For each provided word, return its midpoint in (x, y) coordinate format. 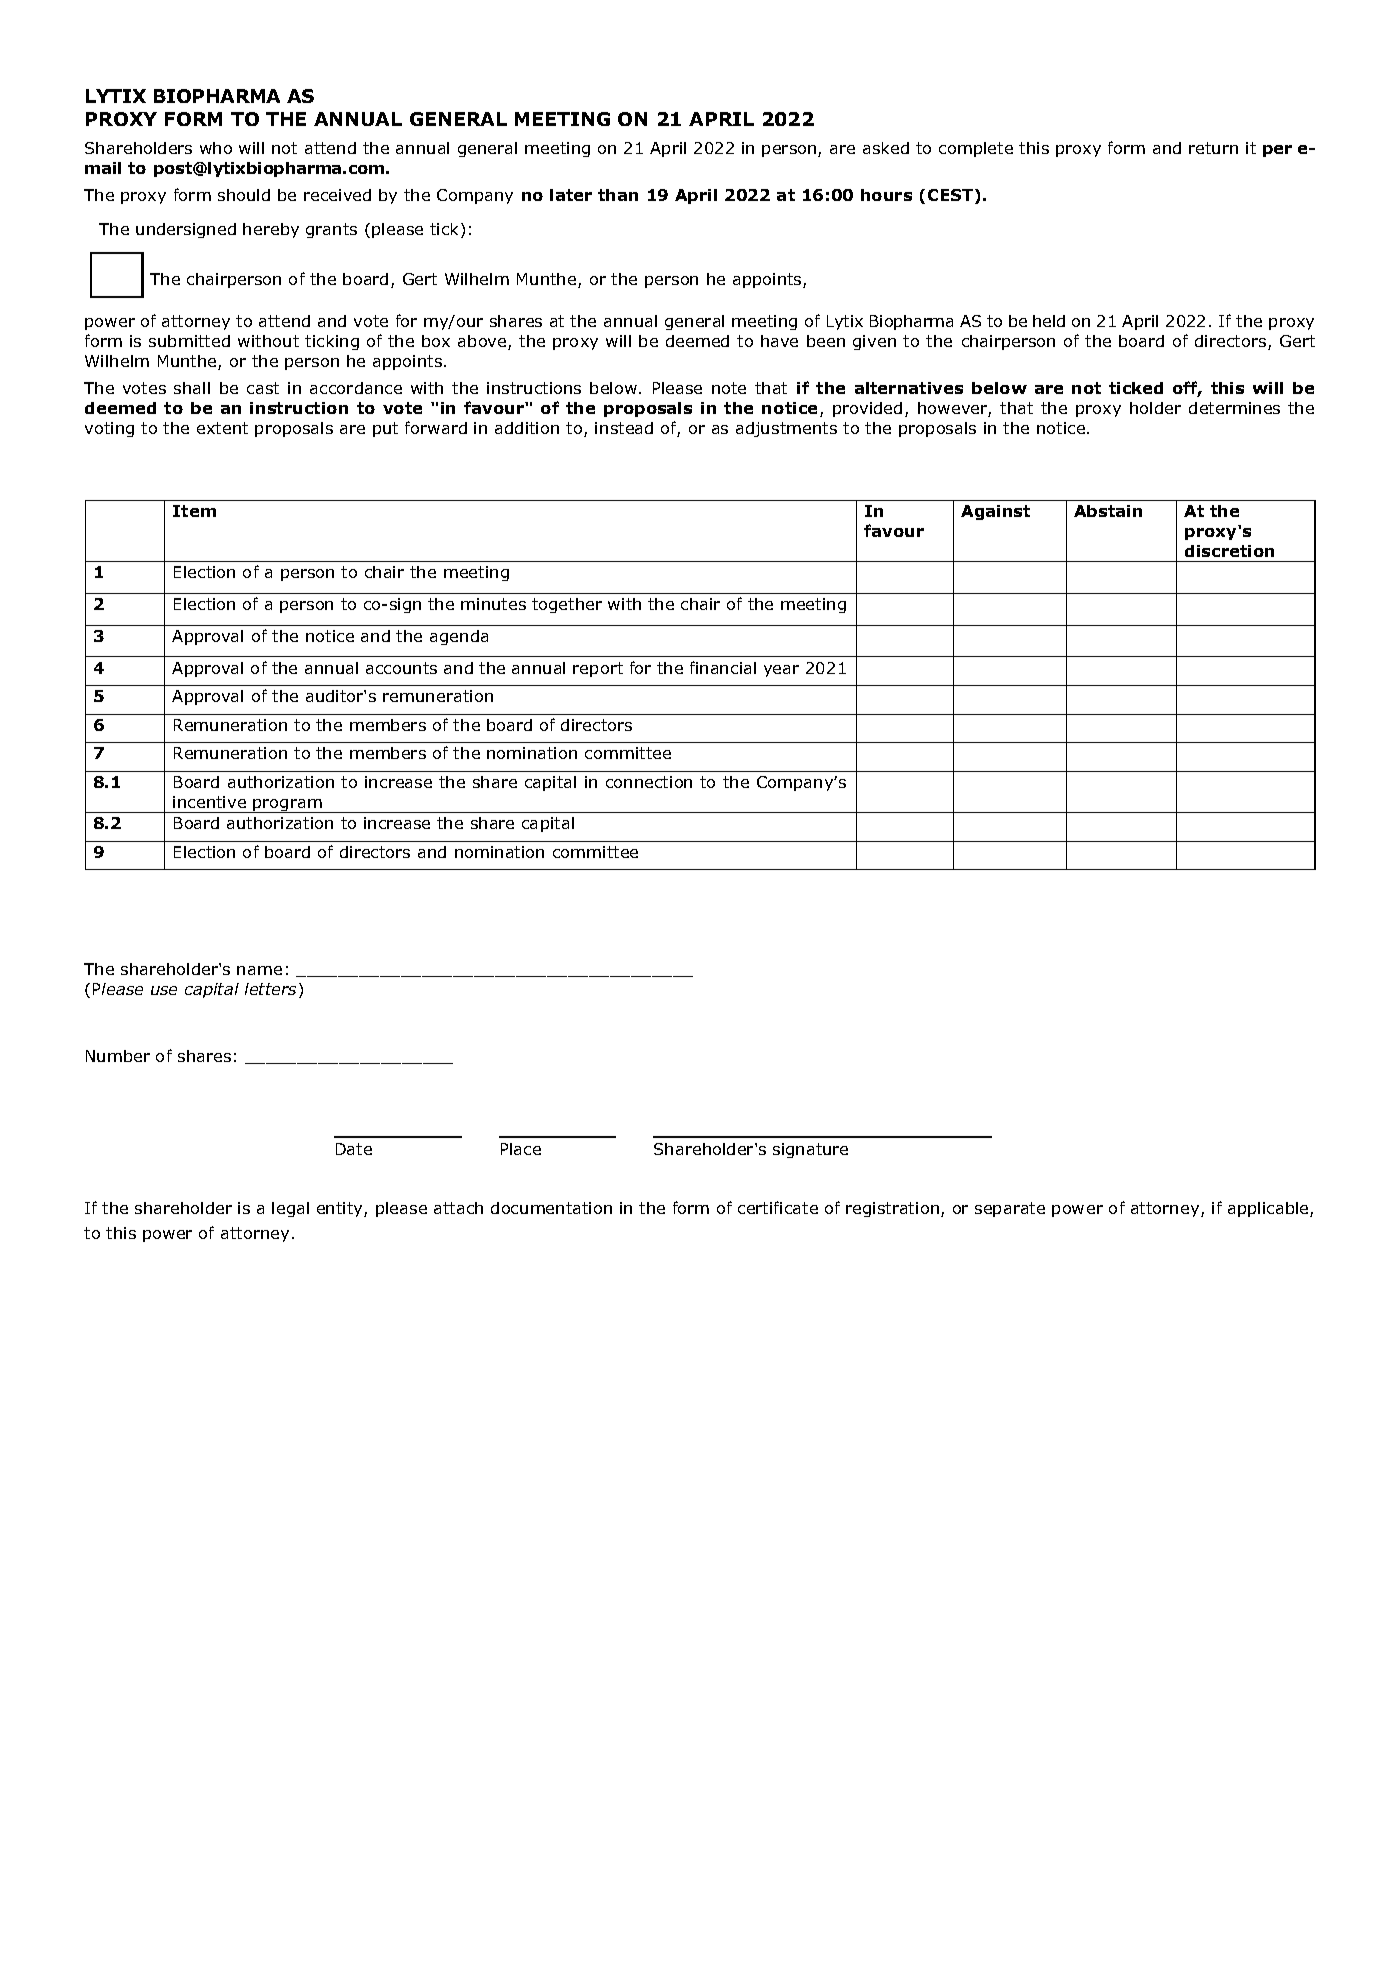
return (1213, 148)
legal (290, 1209)
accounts (401, 668)
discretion (1229, 551)
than (618, 195)
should (244, 195)
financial (723, 667)
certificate (778, 1207)
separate (1010, 1209)
